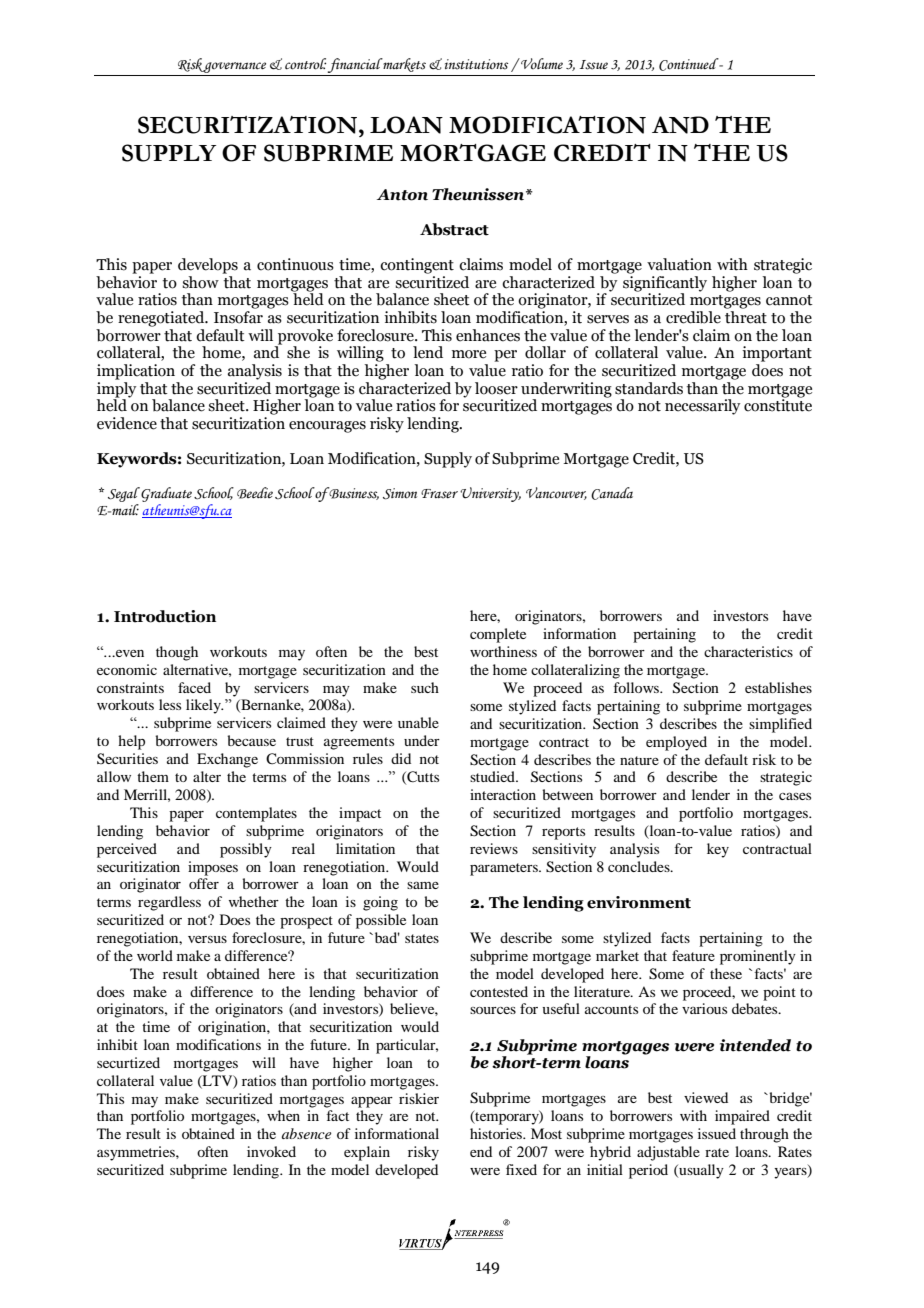 This image has width=924, height=1308. What do you see at coordinates (162, 319) in the image?
I see `renegotiated` at bounding box center [162, 319].
